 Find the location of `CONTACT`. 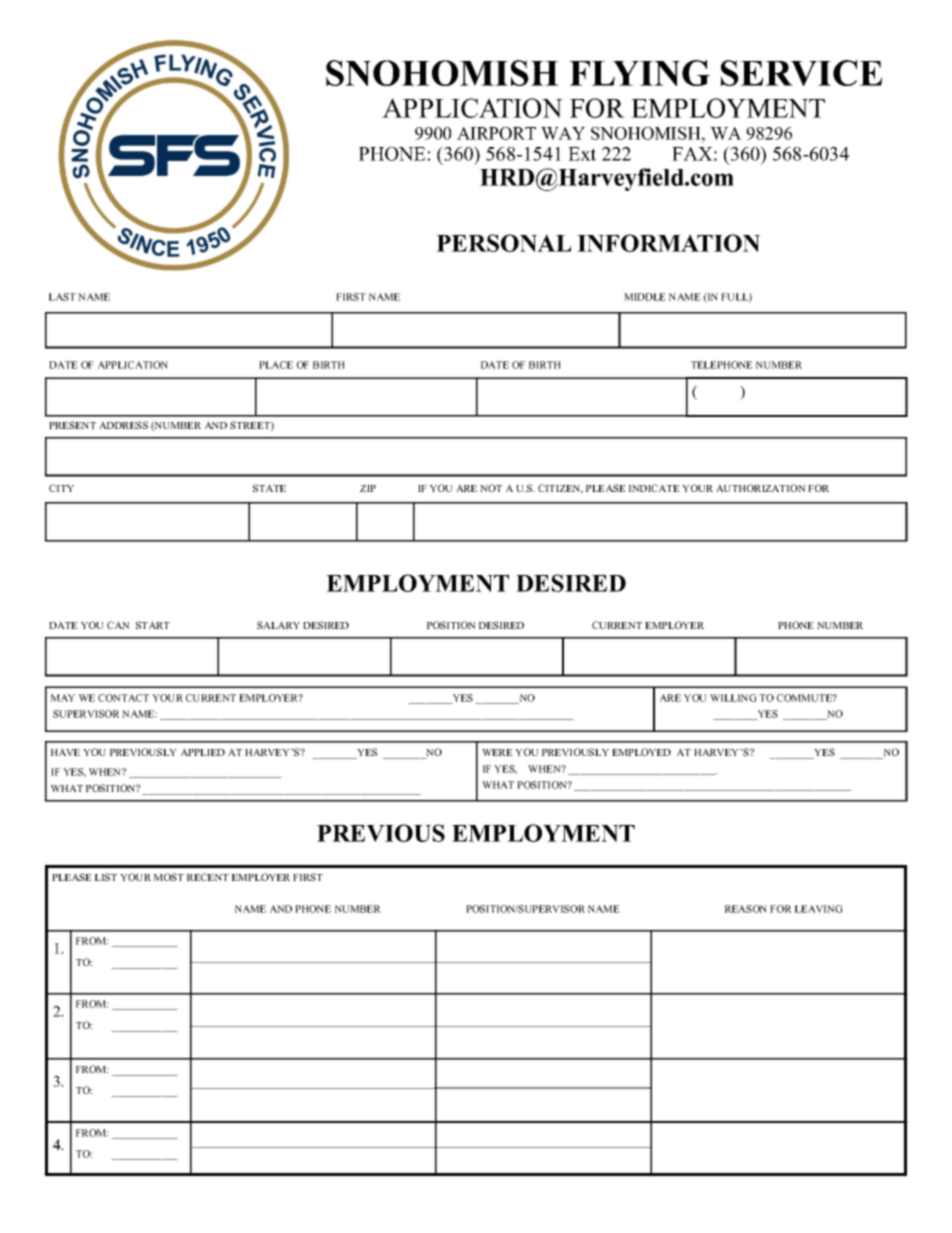

CONTACT is located at coordinates (123, 698).
